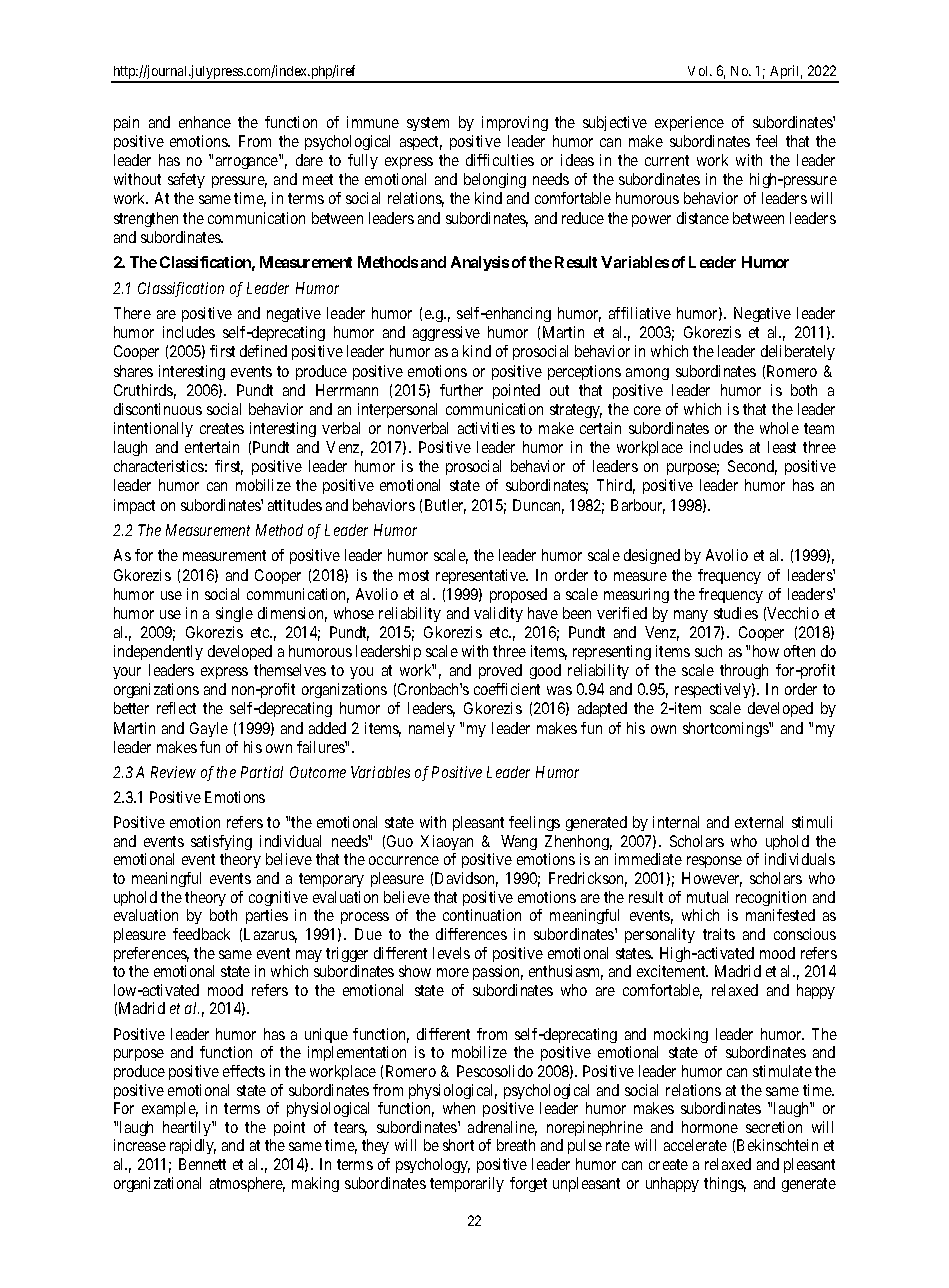 The image size is (949, 1288). I want to click on improving, so click(515, 123).
